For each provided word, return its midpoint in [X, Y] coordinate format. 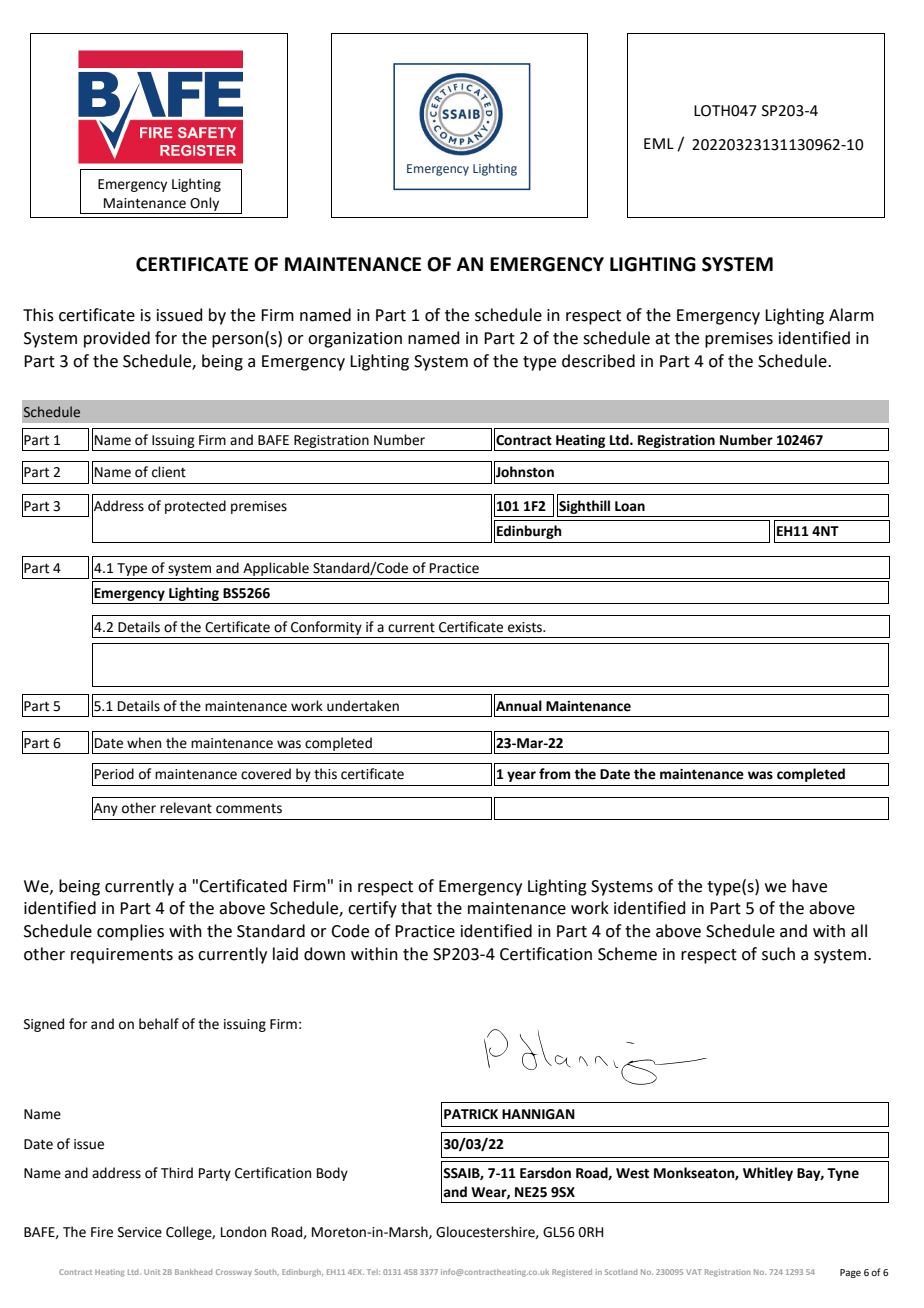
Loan [630, 506]
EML [659, 143]
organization [355, 340]
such [778, 954]
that [416, 908]
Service [140, 1232]
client [169, 472]
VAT [694, 1272]
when [144, 743]
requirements [122, 956]
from [554, 774]
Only [204, 204]
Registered [572, 1273]
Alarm [851, 315]
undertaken [363, 706]
